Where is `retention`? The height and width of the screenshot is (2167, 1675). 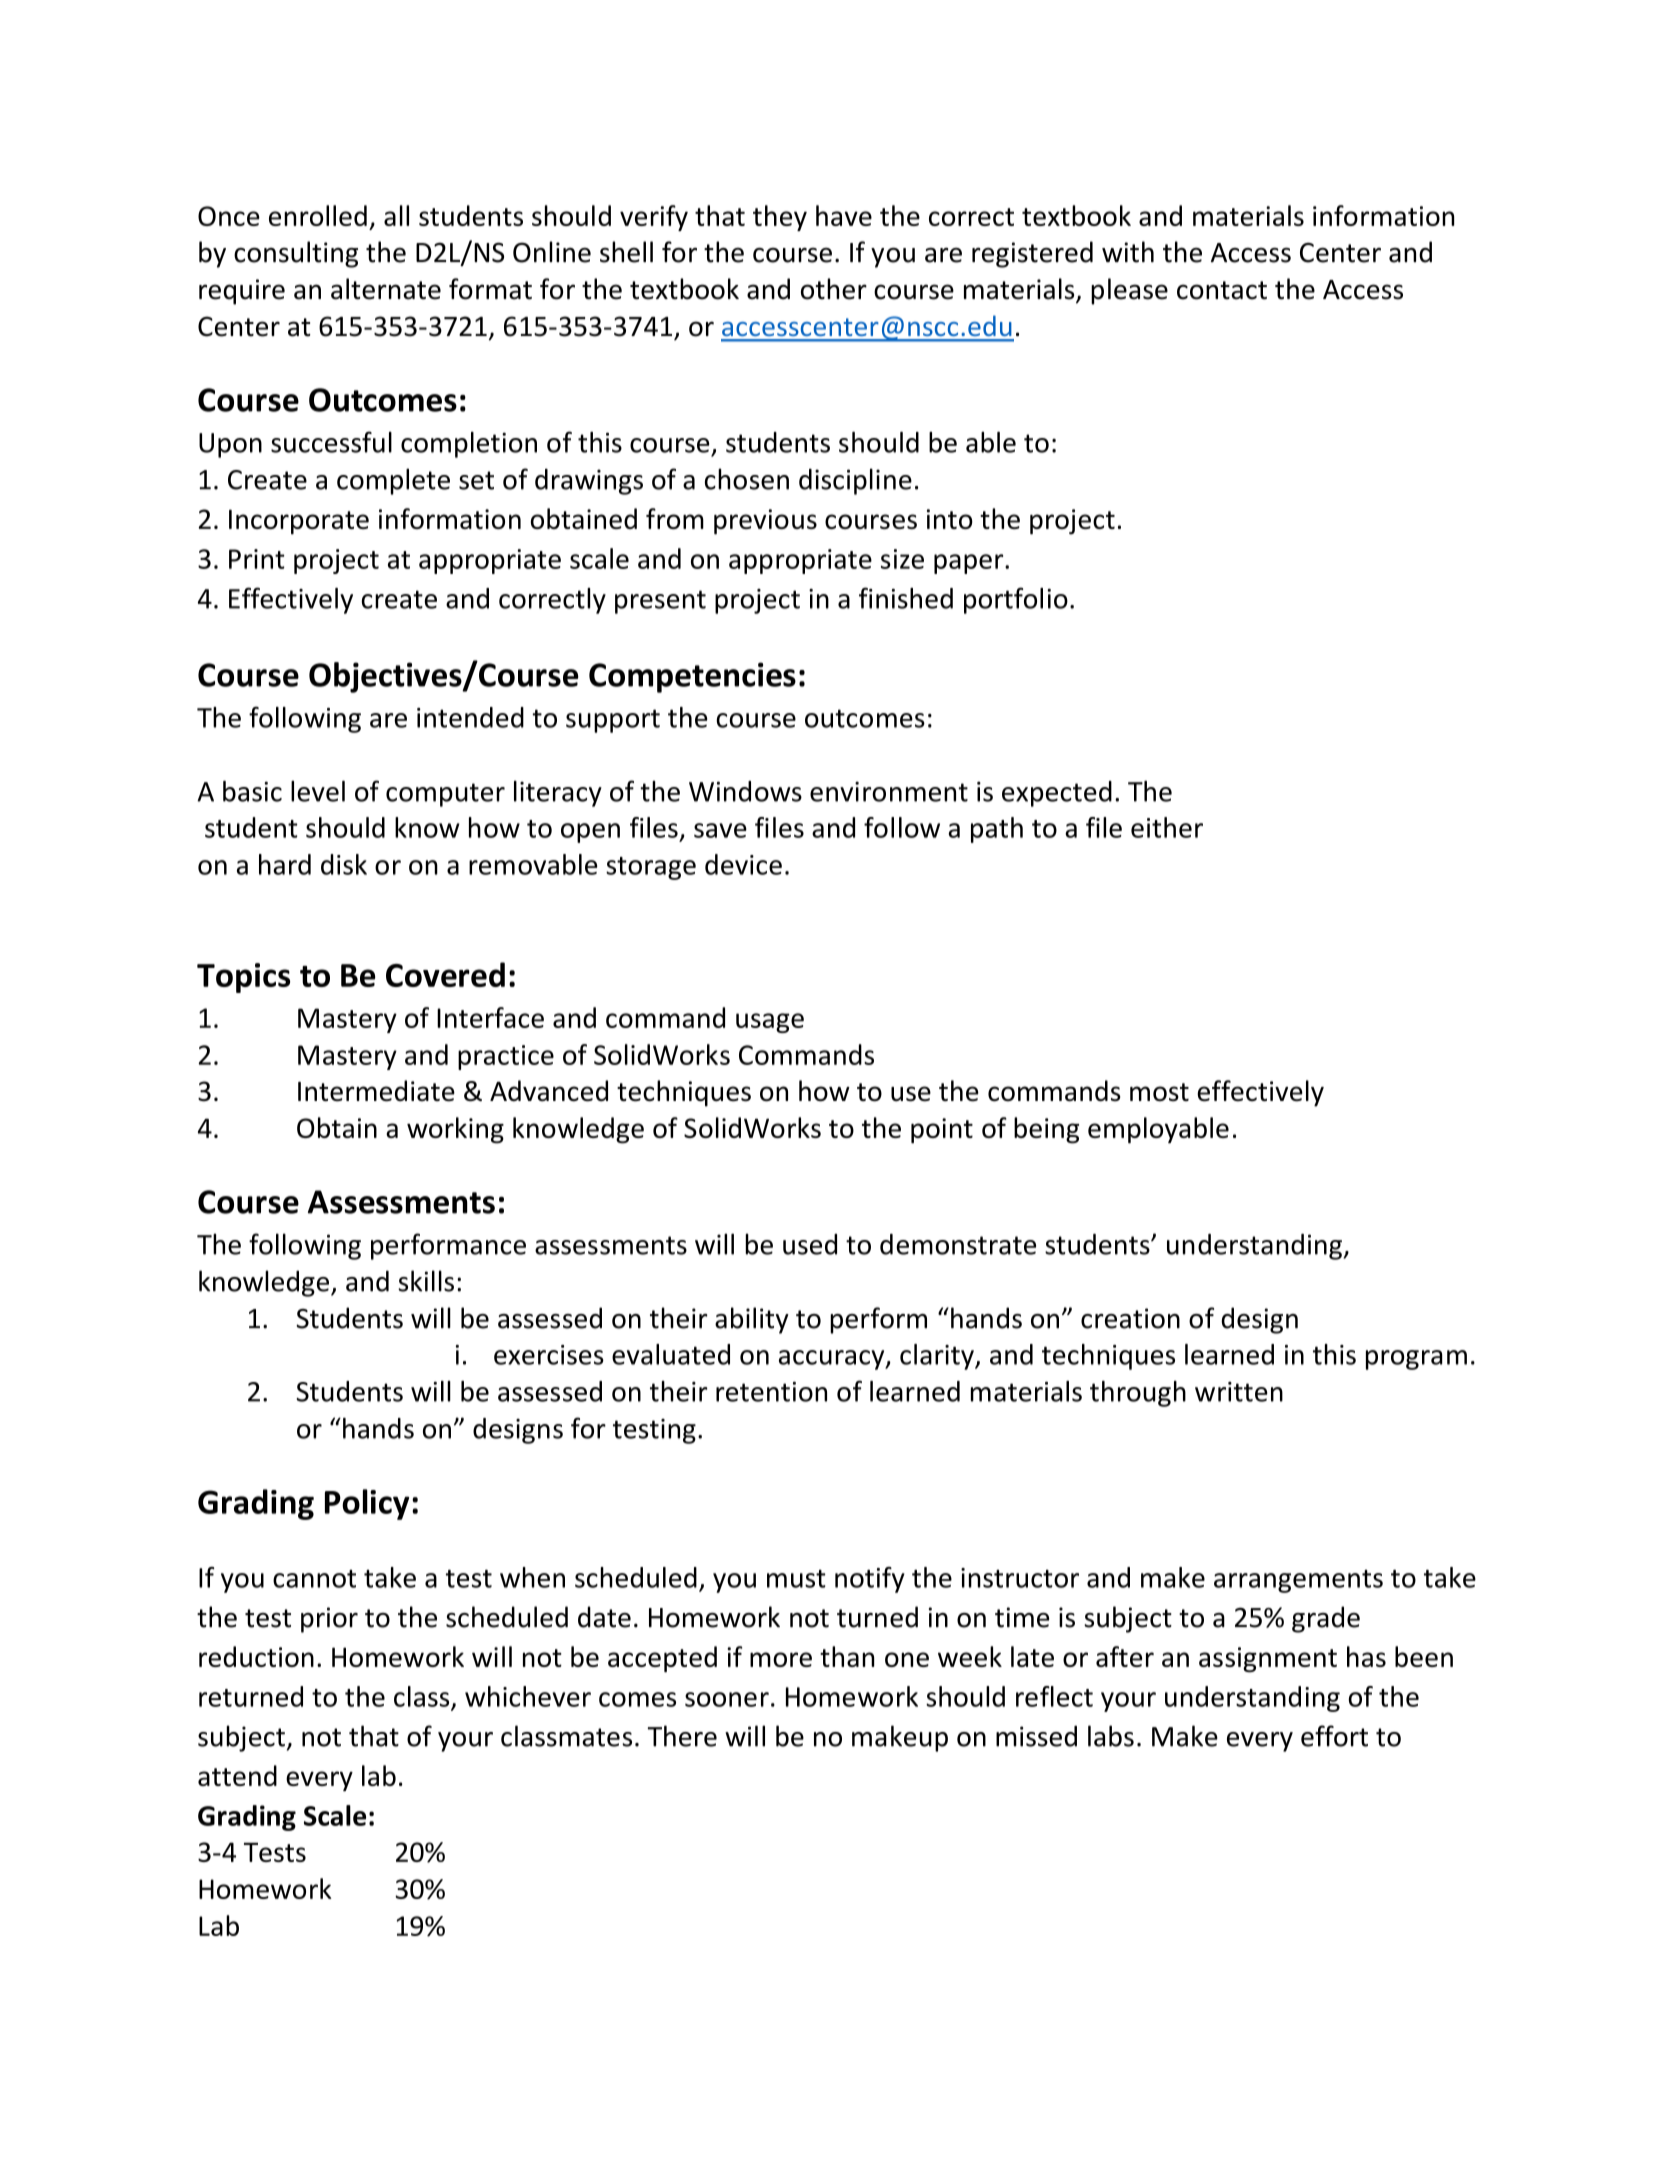
retention is located at coordinates (771, 1391).
